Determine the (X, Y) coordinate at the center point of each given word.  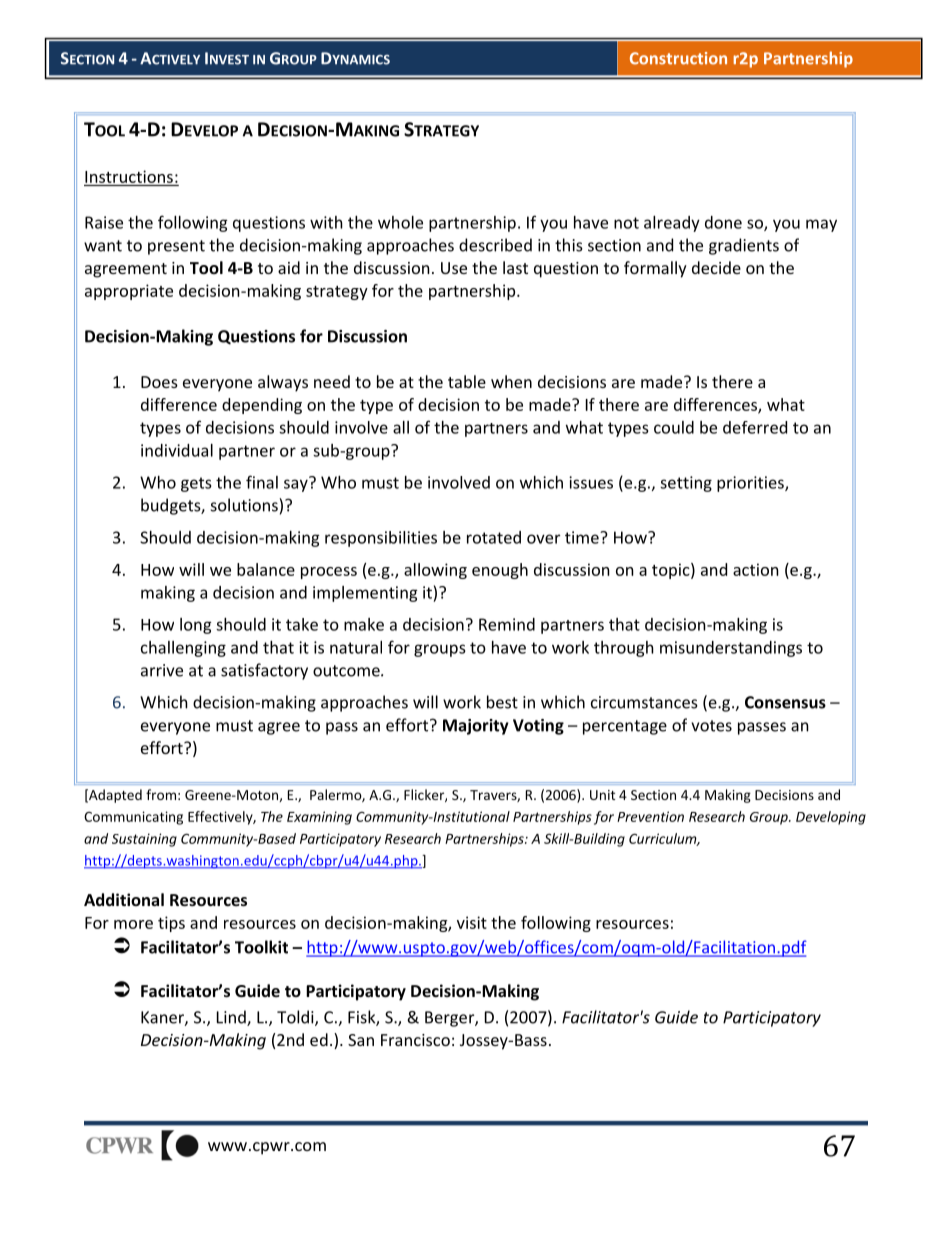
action (756, 569)
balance (266, 569)
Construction (678, 58)
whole (400, 222)
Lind (232, 1018)
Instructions (129, 176)
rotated (494, 537)
